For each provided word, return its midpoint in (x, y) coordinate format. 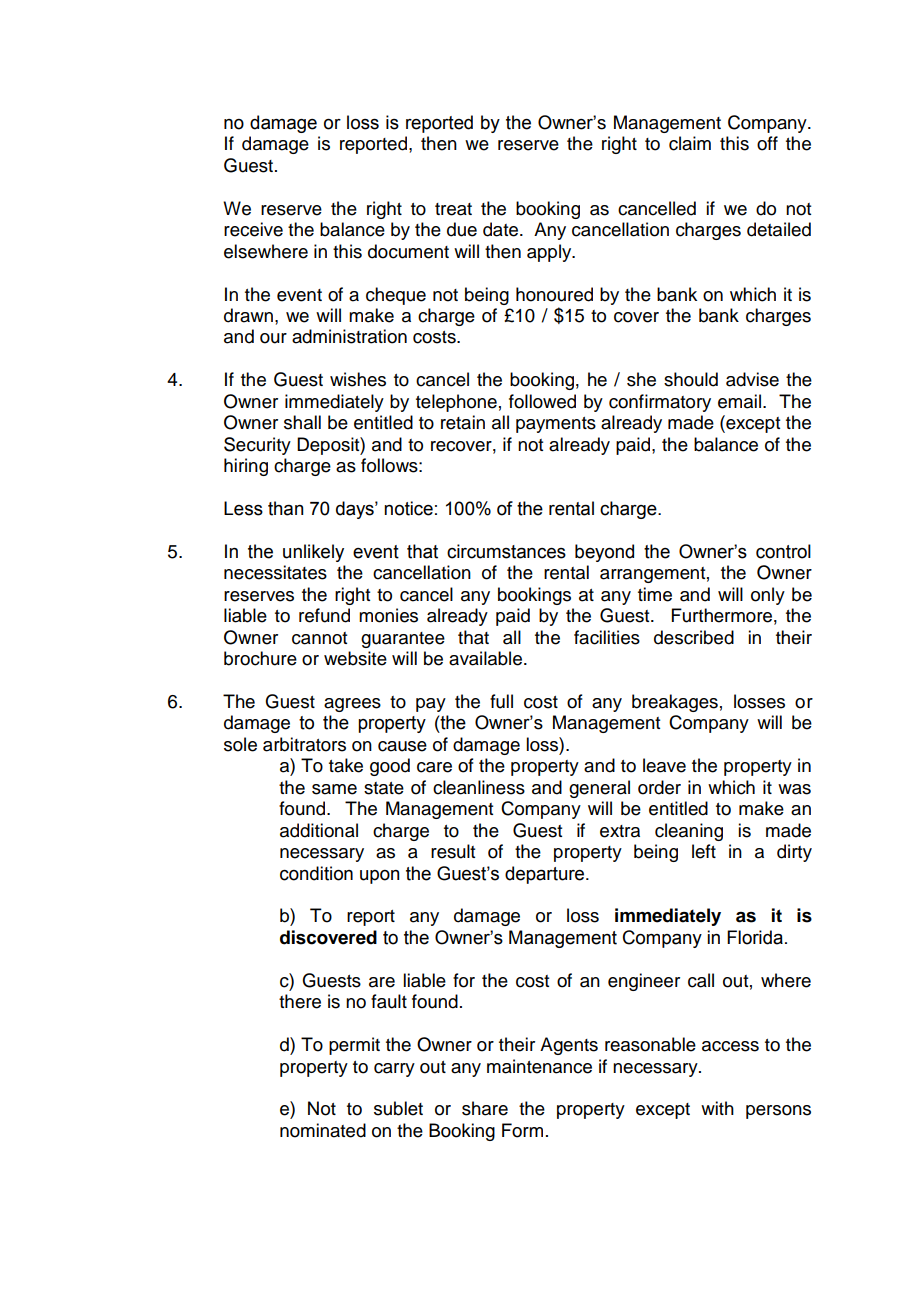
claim (690, 143)
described (694, 637)
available (485, 658)
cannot (319, 638)
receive (253, 229)
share (485, 1108)
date (502, 229)
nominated (323, 1130)
